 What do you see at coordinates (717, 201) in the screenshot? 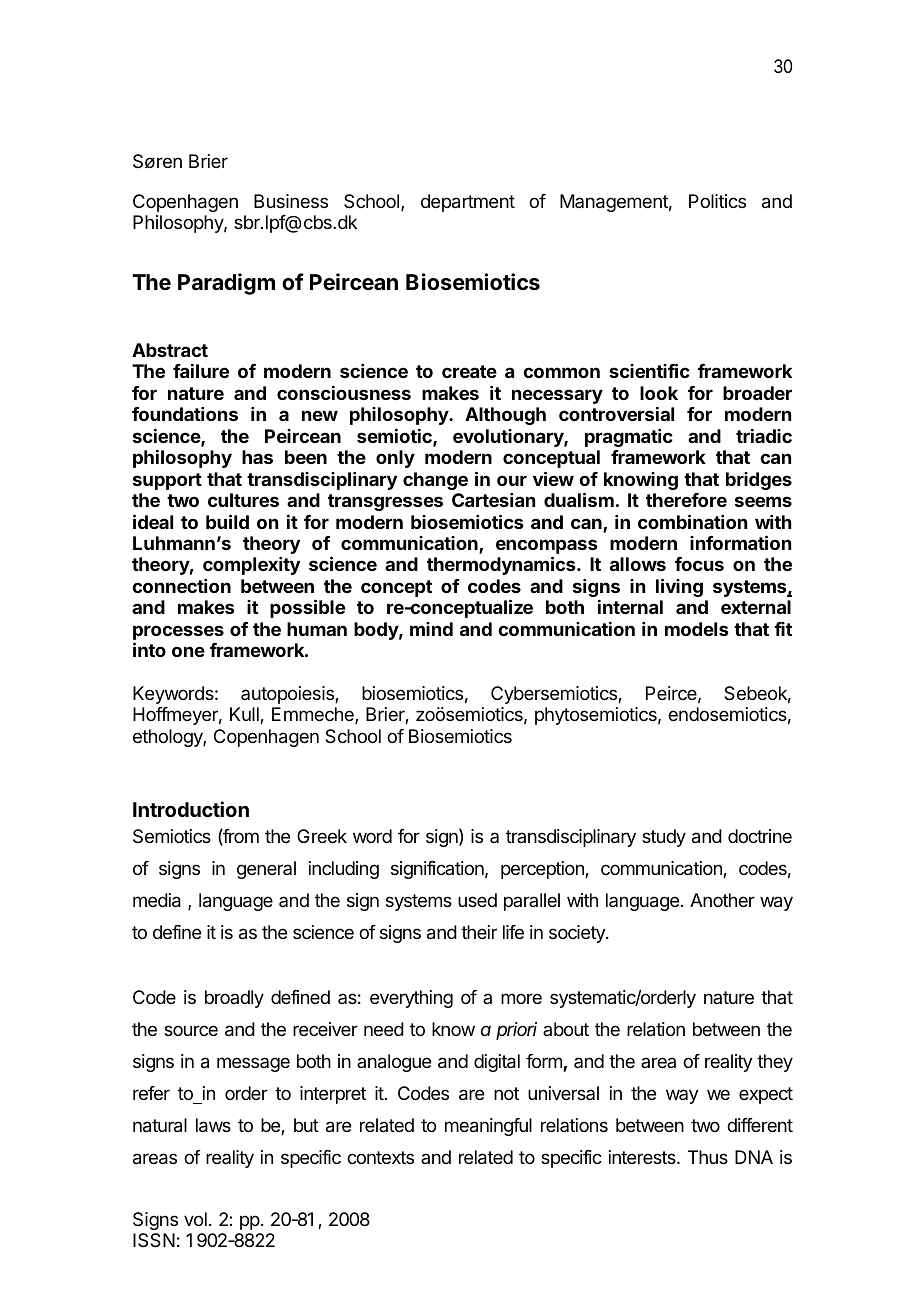
I see `Politics` at bounding box center [717, 201].
